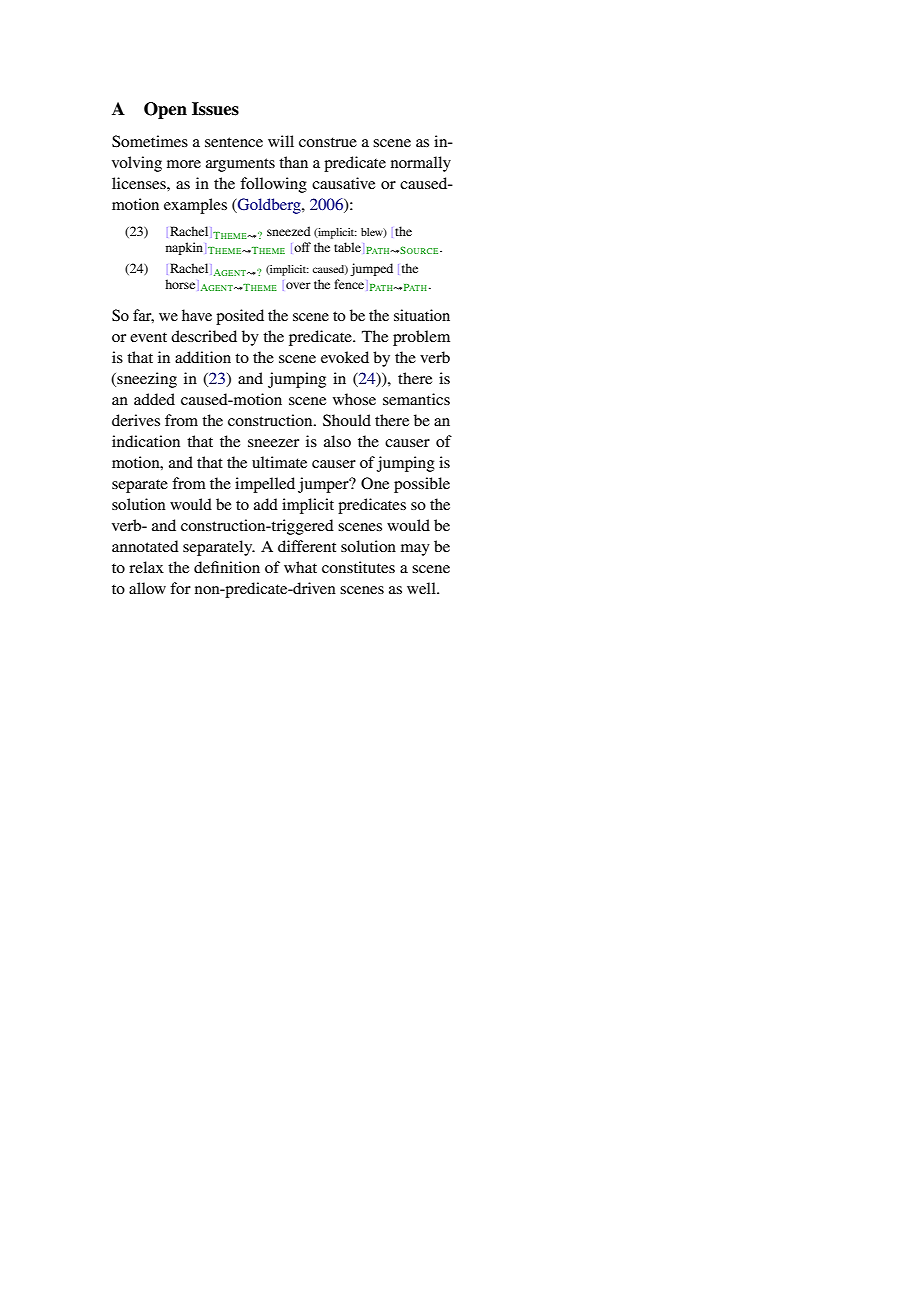  Describe the element at coordinates (298, 285) in the document. I see `over` at that location.
